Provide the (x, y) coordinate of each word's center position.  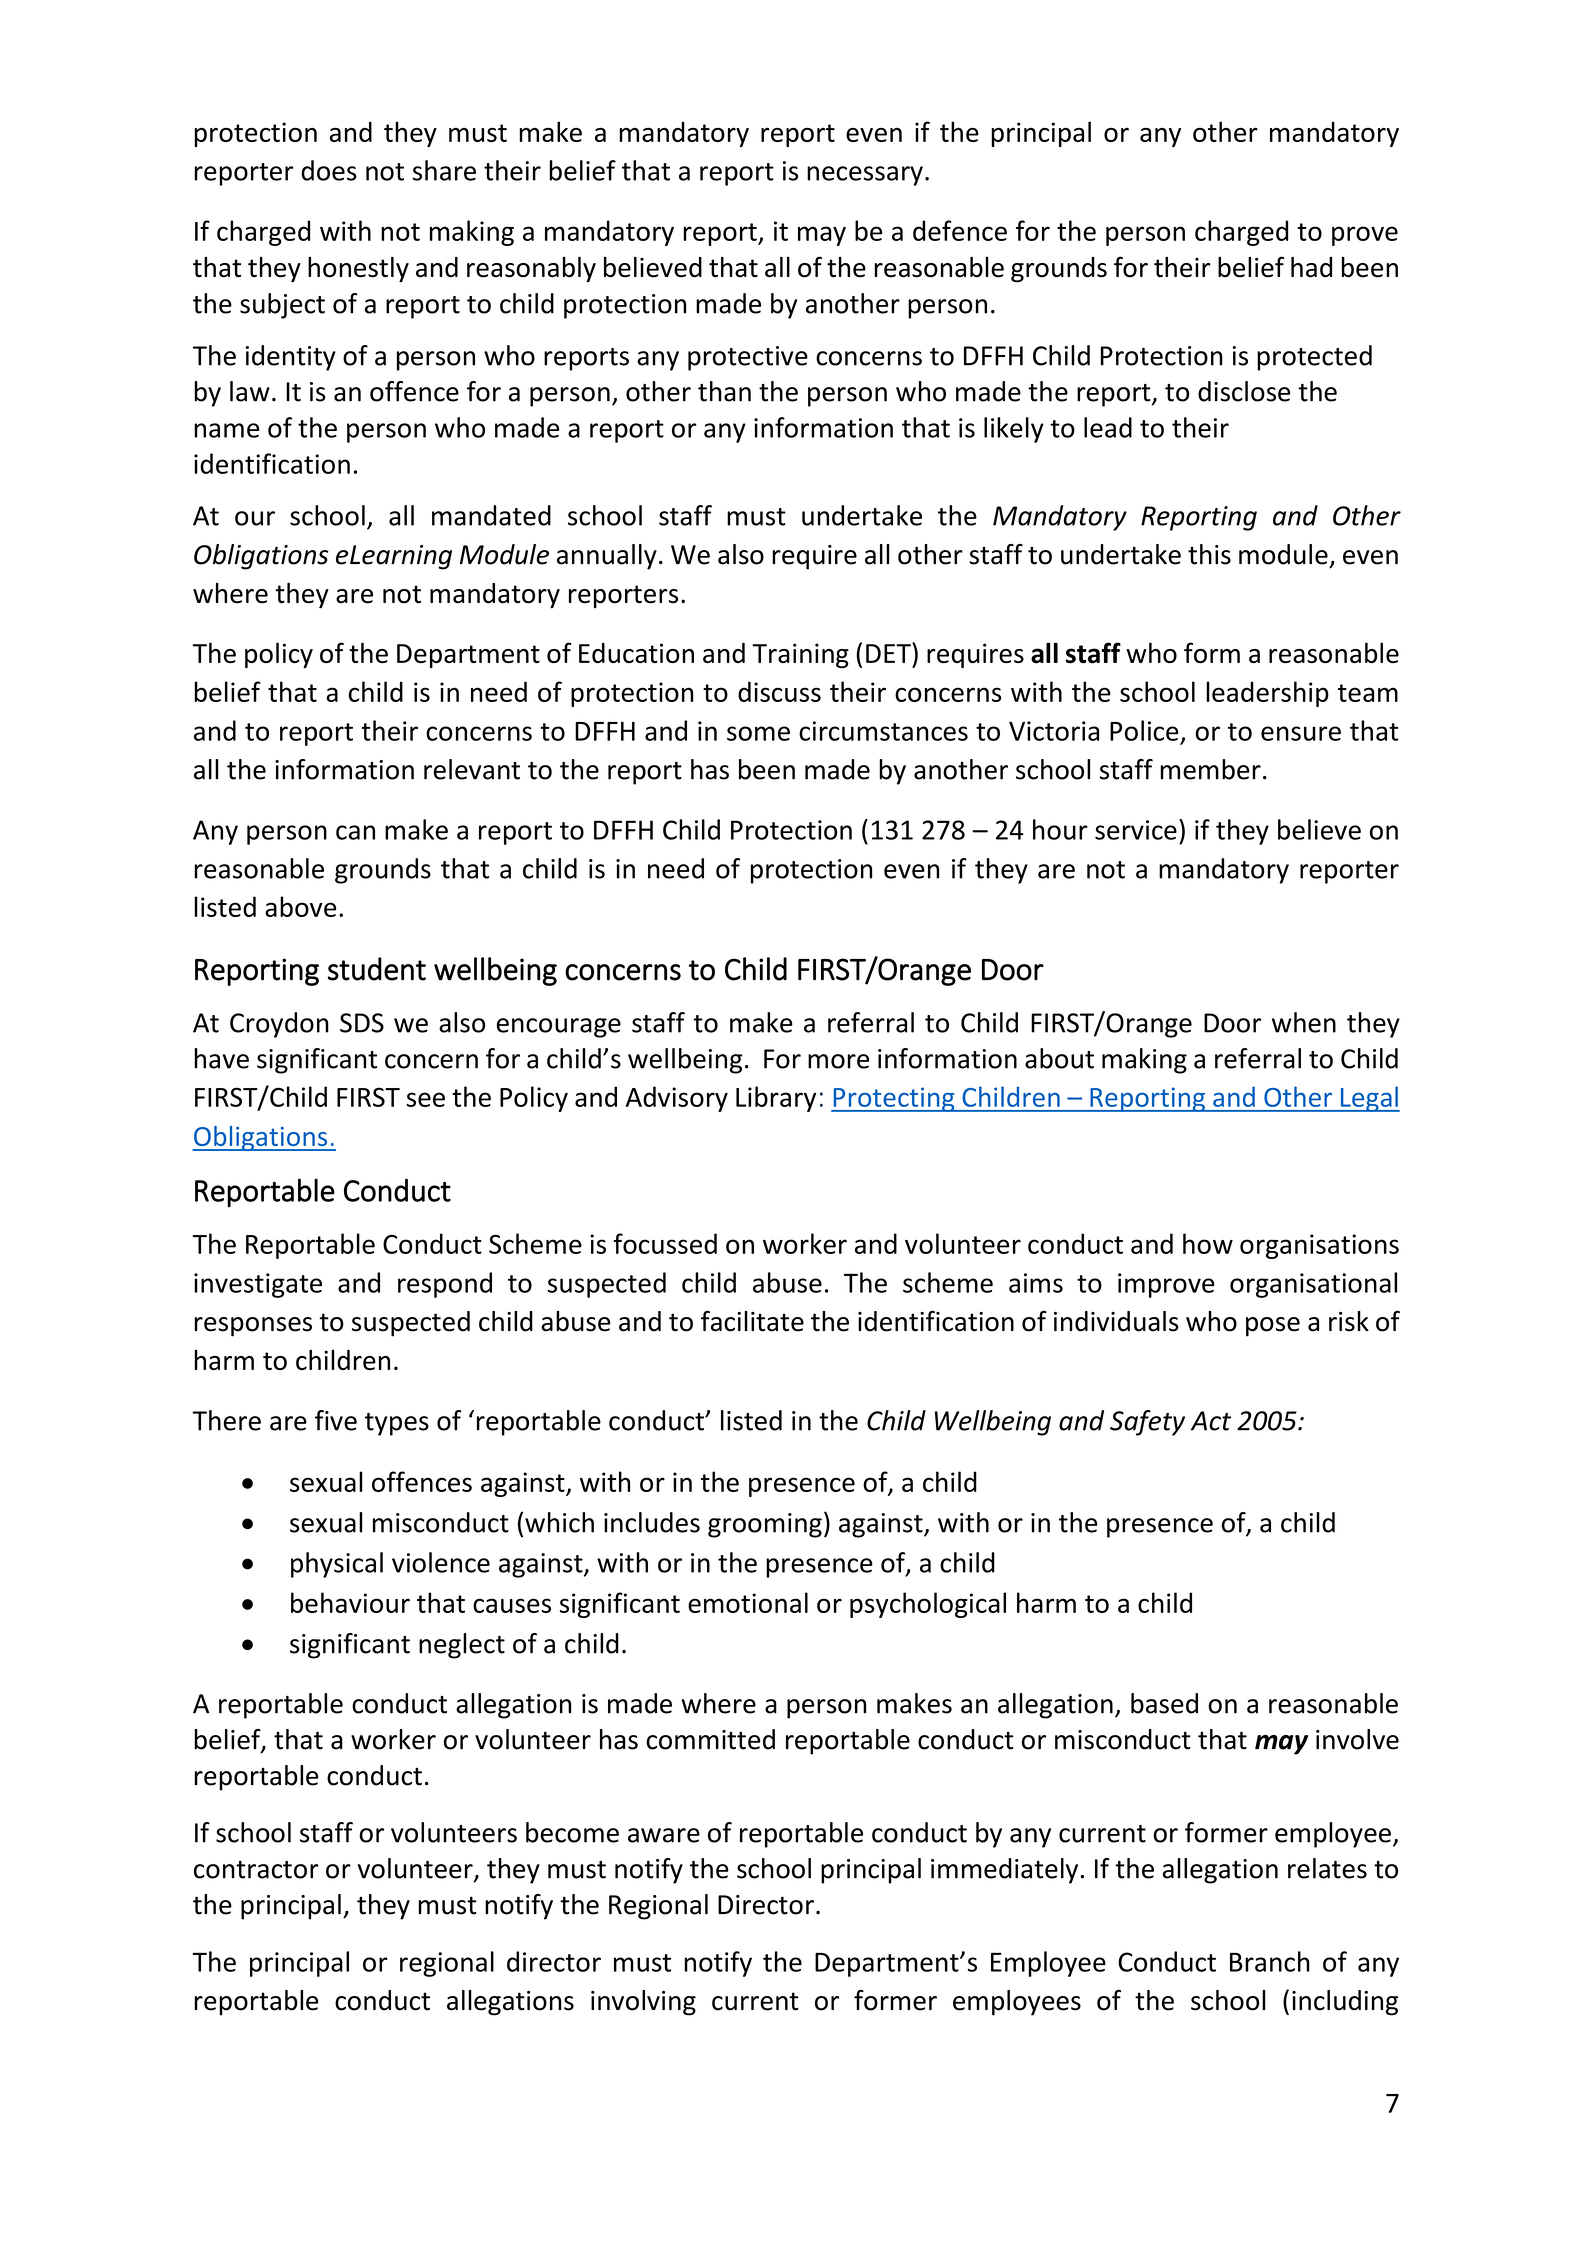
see (426, 1099)
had (1311, 267)
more (838, 1061)
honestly (358, 270)
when (1304, 1022)
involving (643, 2003)
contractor (256, 1870)
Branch (1270, 1961)
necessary (865, 176)
